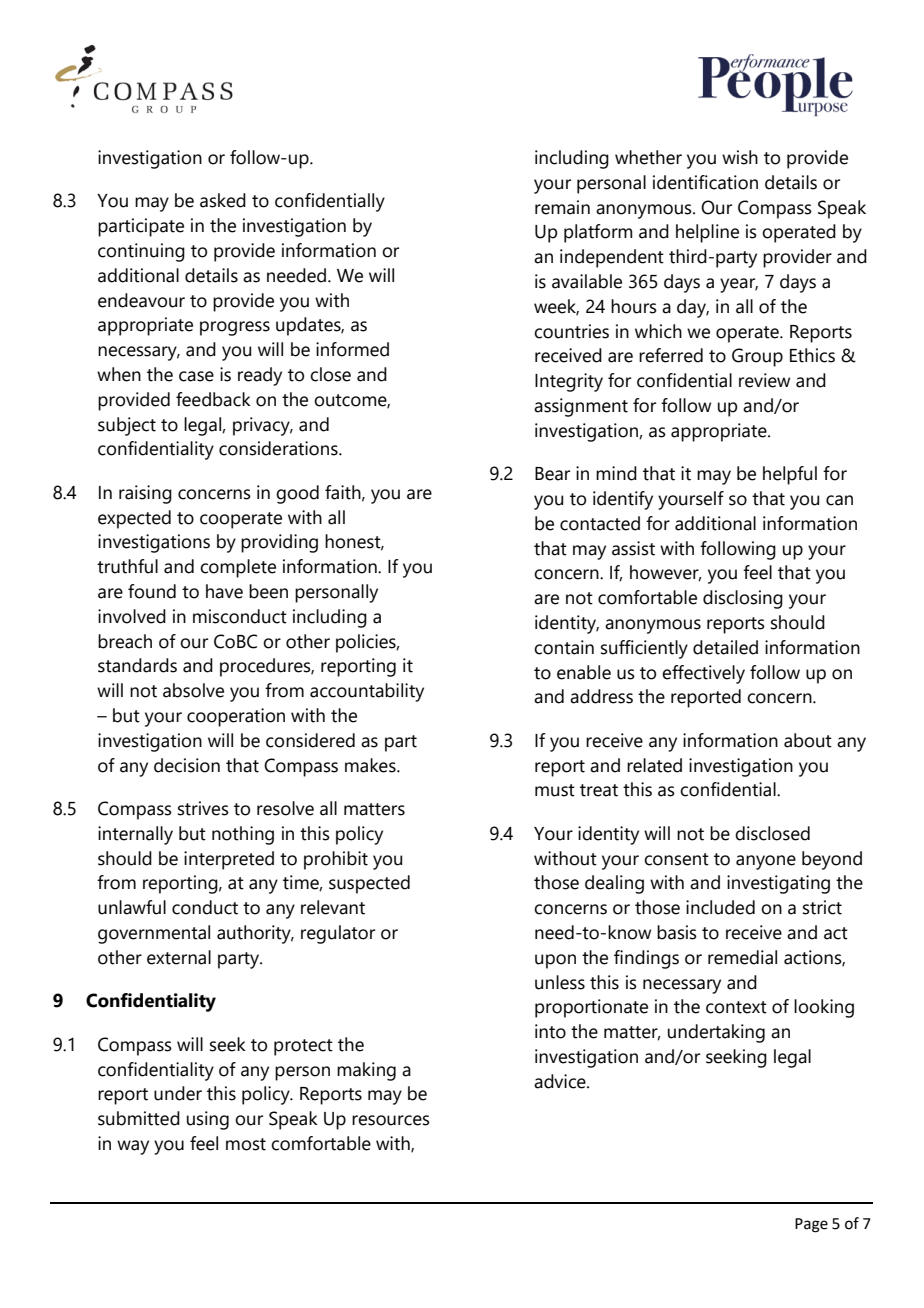 The width and height of the screenshot is (924, 1308). What do you see at coordinates (179, 957) in the screenshot?
I see `external` at bounding box center [179, 957].
